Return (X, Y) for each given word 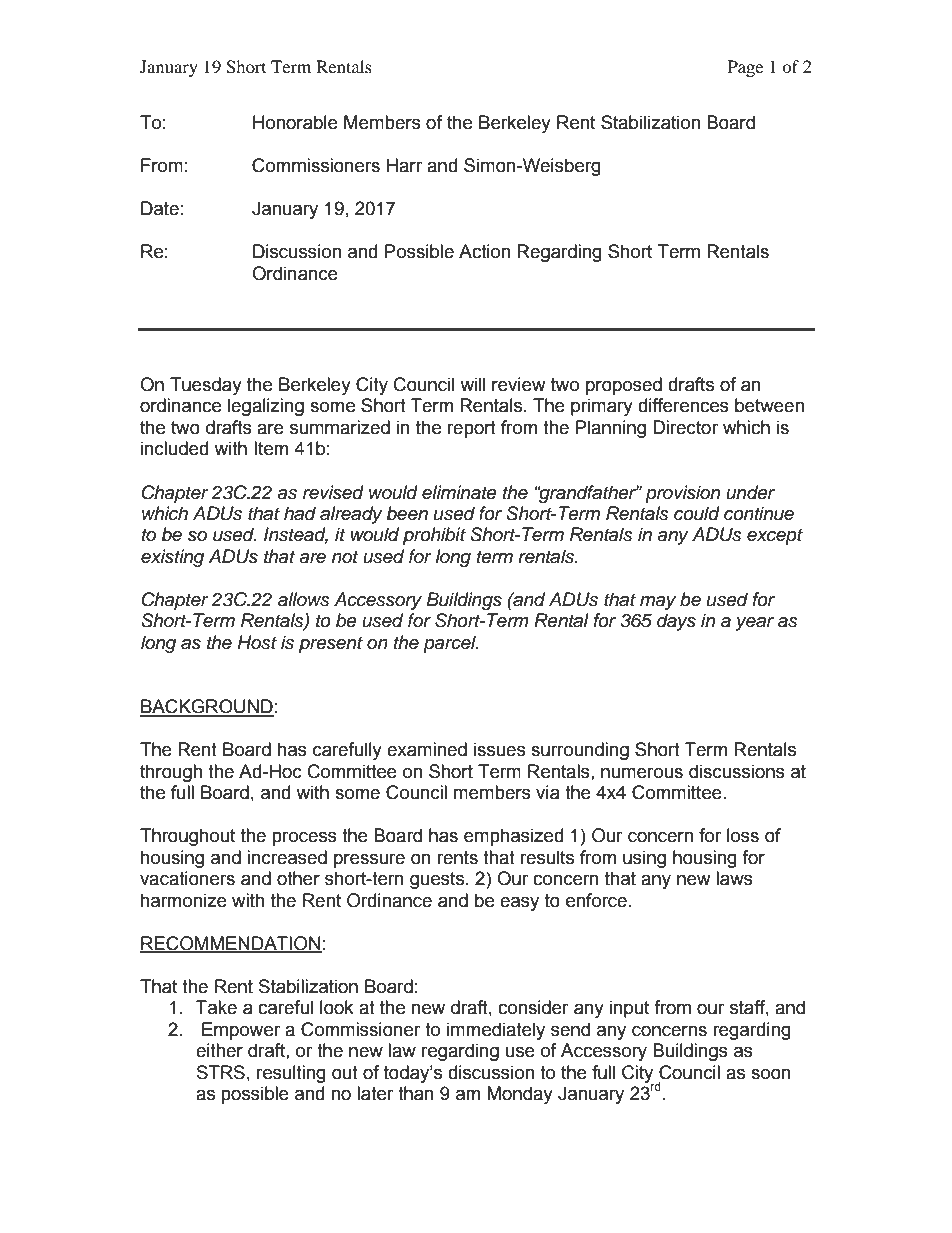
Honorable (295, 122)
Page (745, 68)
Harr (404, 165)
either (219, 1050)
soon (771, 1074)
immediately (496, 1031)
